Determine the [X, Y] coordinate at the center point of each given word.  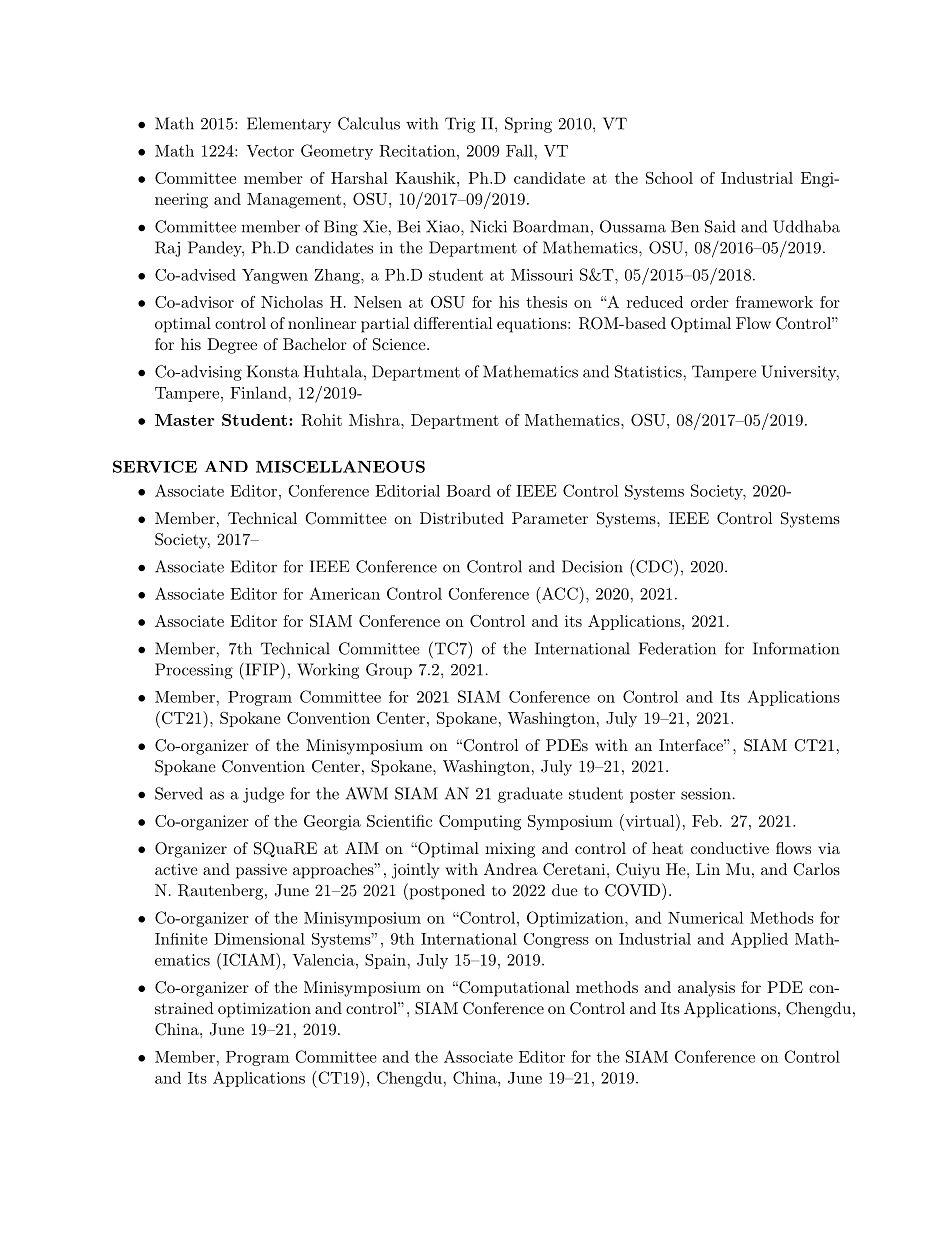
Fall [520, 150]
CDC [654, 566]
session [706, 794]
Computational [513, 989]
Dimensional [259, 939]
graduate [530, 795]
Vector [270, 151]
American [344, 593]
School [669, 178]
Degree [232, 346]
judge [263, 795]
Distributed [462, 518]
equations [532, 325]
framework [774, 302]
